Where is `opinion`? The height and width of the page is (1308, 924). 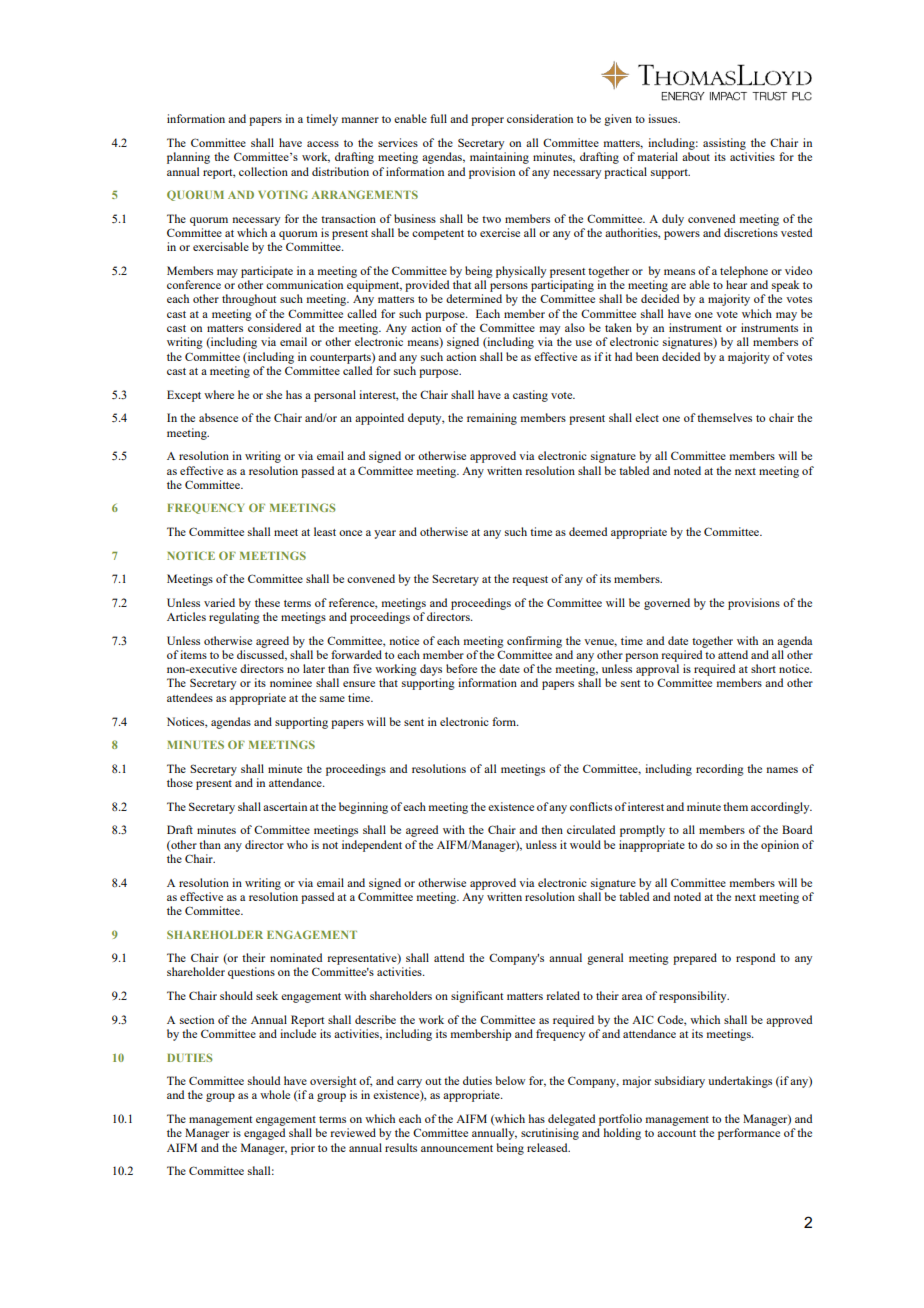 opinion is located at coordinates (780, 846).
